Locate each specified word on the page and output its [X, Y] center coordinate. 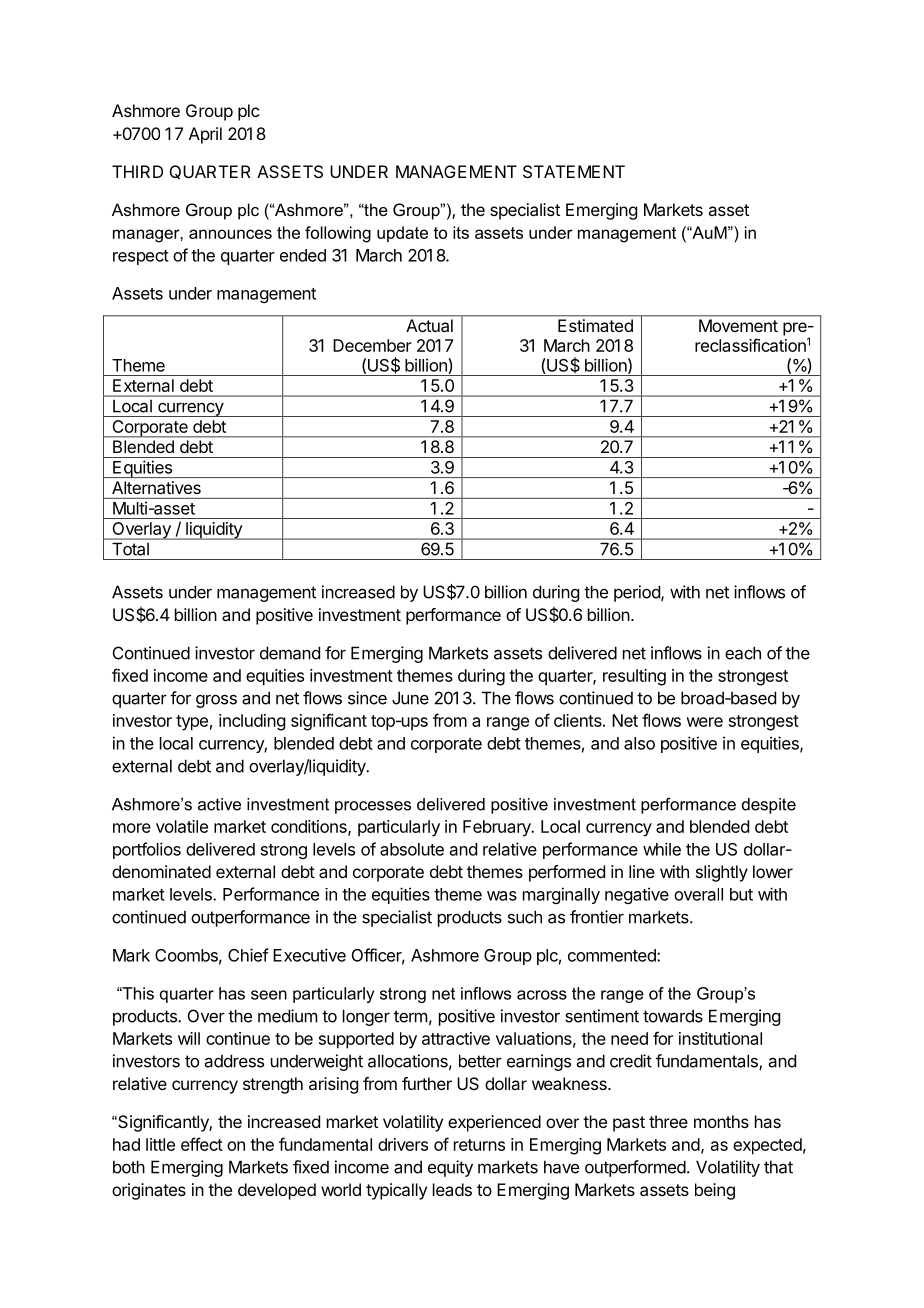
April [205, 135]
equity [450, 1168]
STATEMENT [574, 171]
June [410, 698]
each [743, 653]
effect [202, 1144]
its [461, 232]
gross [216, 701]
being [715, 1191]
